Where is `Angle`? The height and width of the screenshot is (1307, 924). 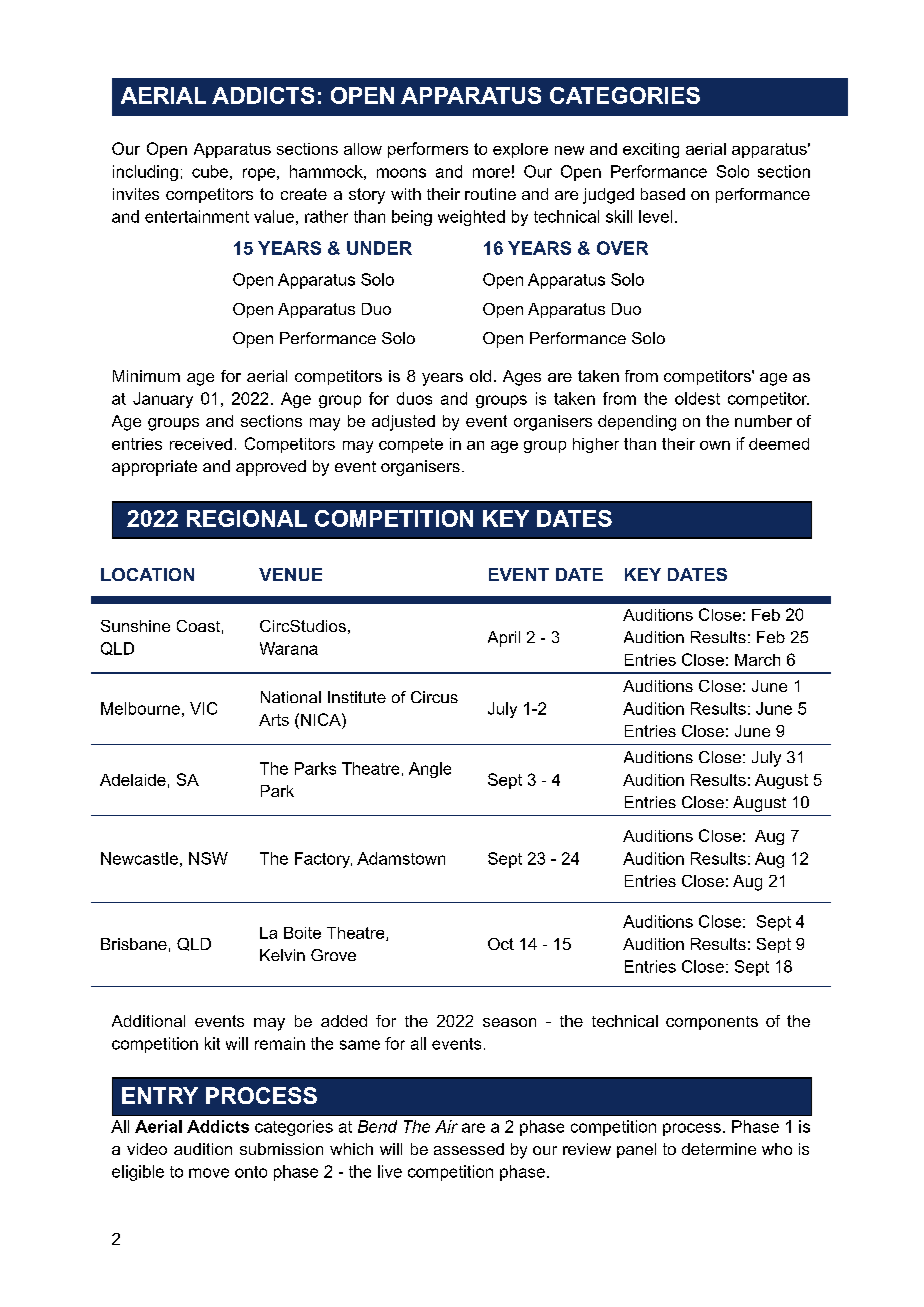
Angle is located at coordinates (430, 770).
